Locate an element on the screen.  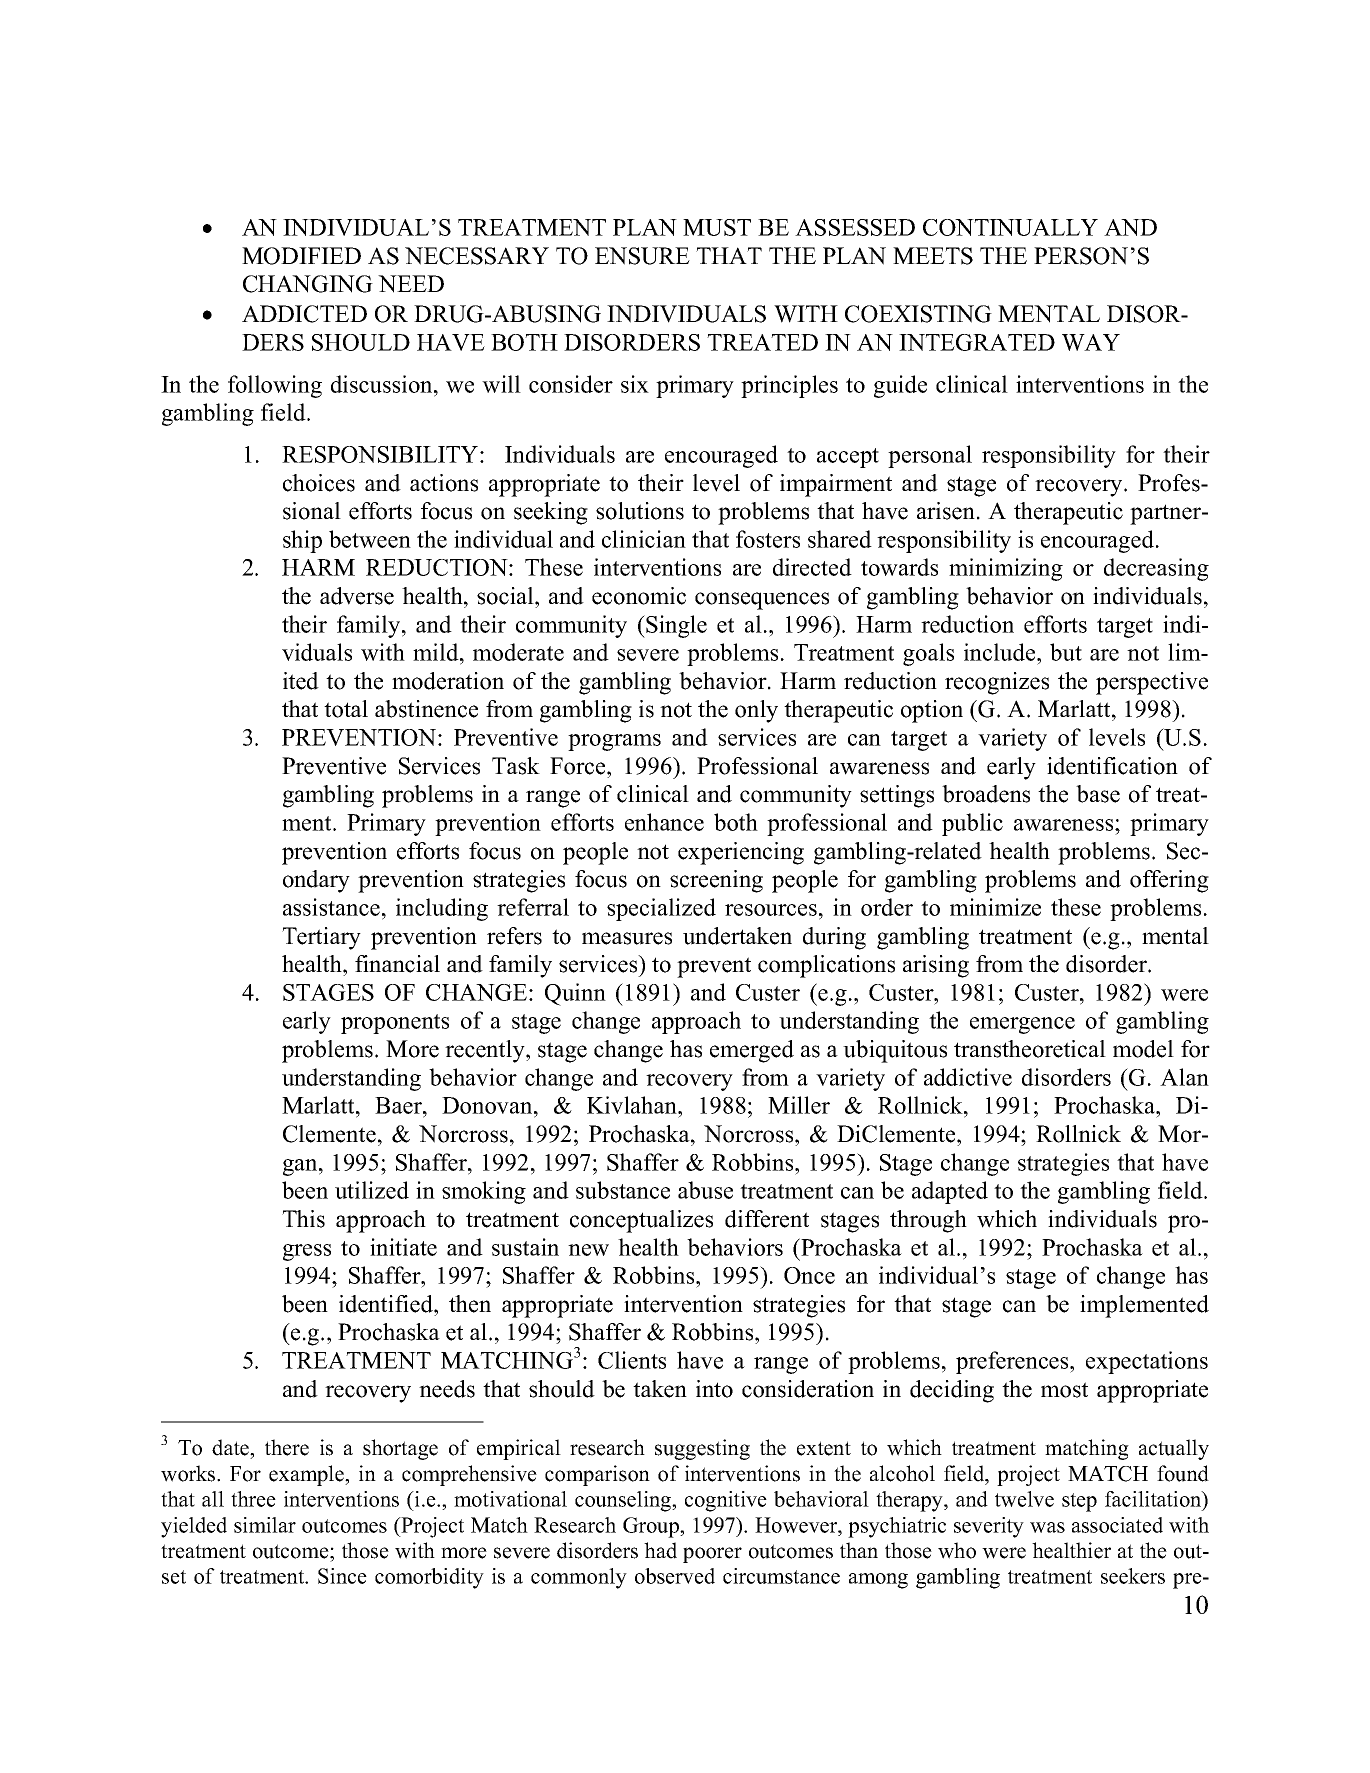
ENSURE is located at coordinates (642, 256).
